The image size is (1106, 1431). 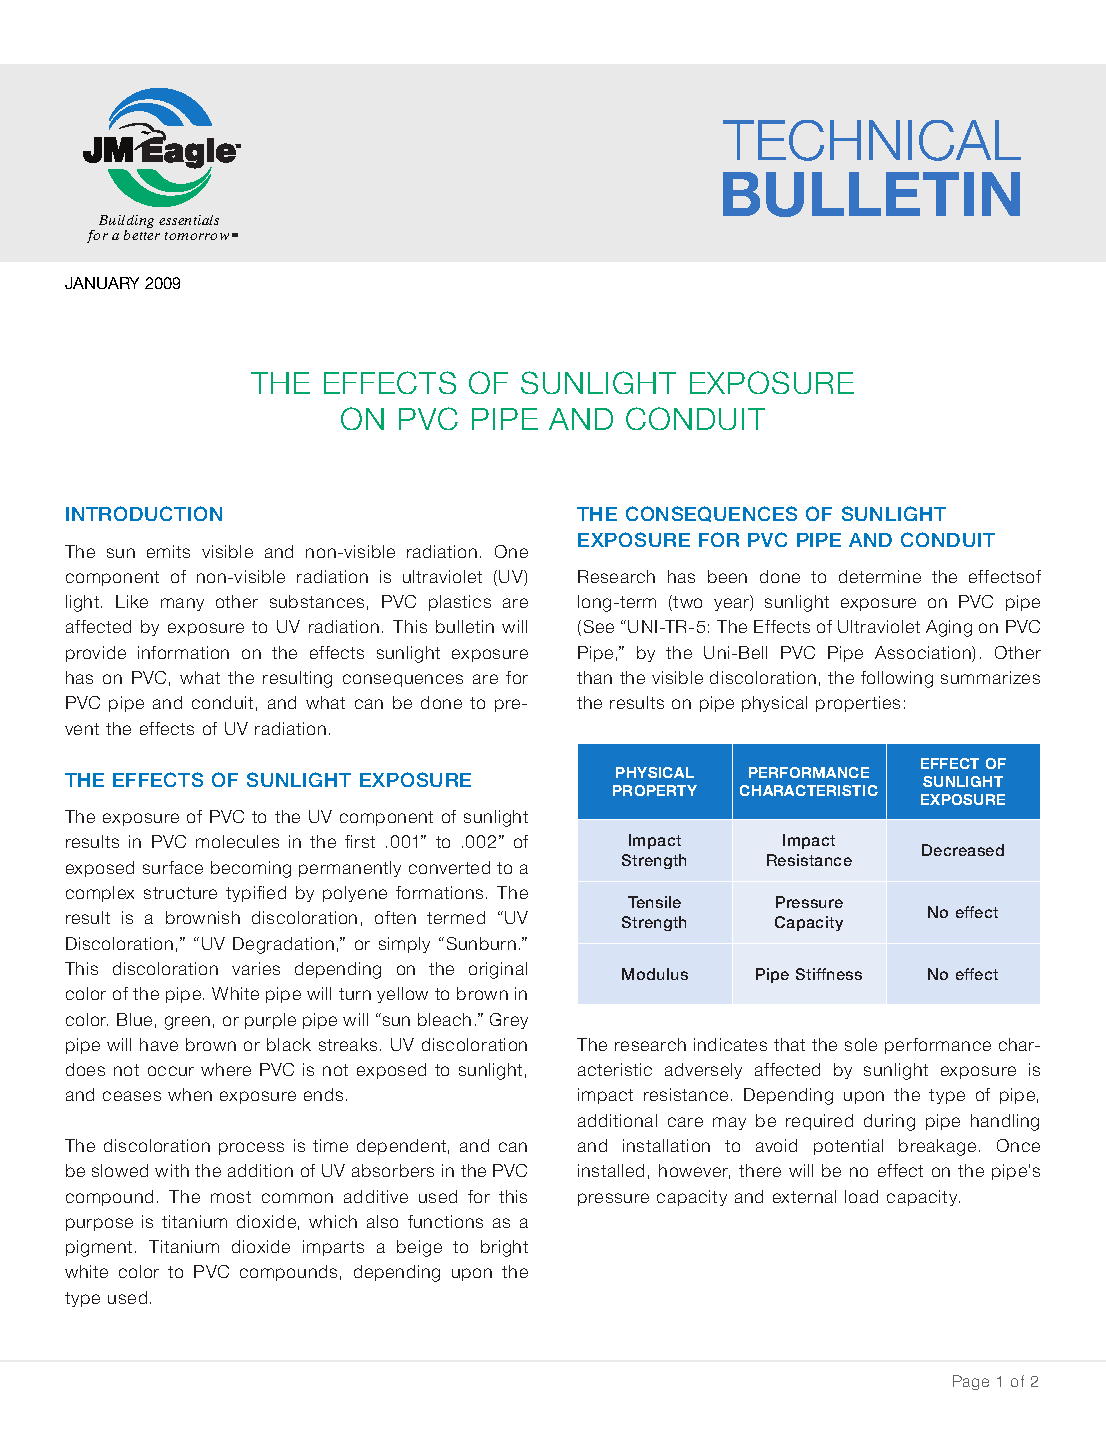 I want to click on PROPERTY, so click(x=655, y=790).
